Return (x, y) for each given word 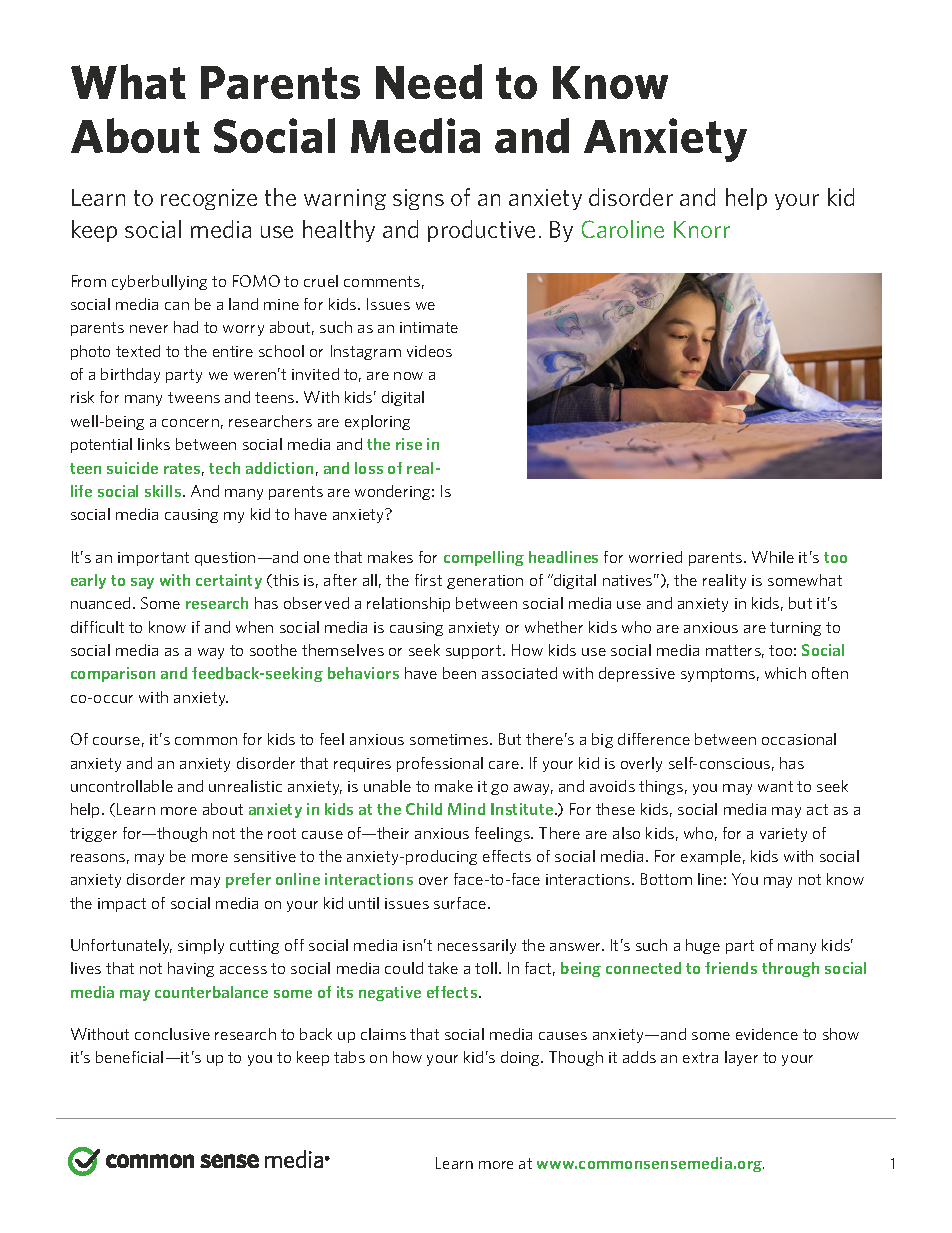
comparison (113, 674)
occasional (799, 739)
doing (521, 1058)
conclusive (172, 1034)
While (773, 557)
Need (429, 81)
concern (190, 423)
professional (440, 764)
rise (409, 444)
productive (481, 231)
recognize (209, 199)
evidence (767, 1034)
